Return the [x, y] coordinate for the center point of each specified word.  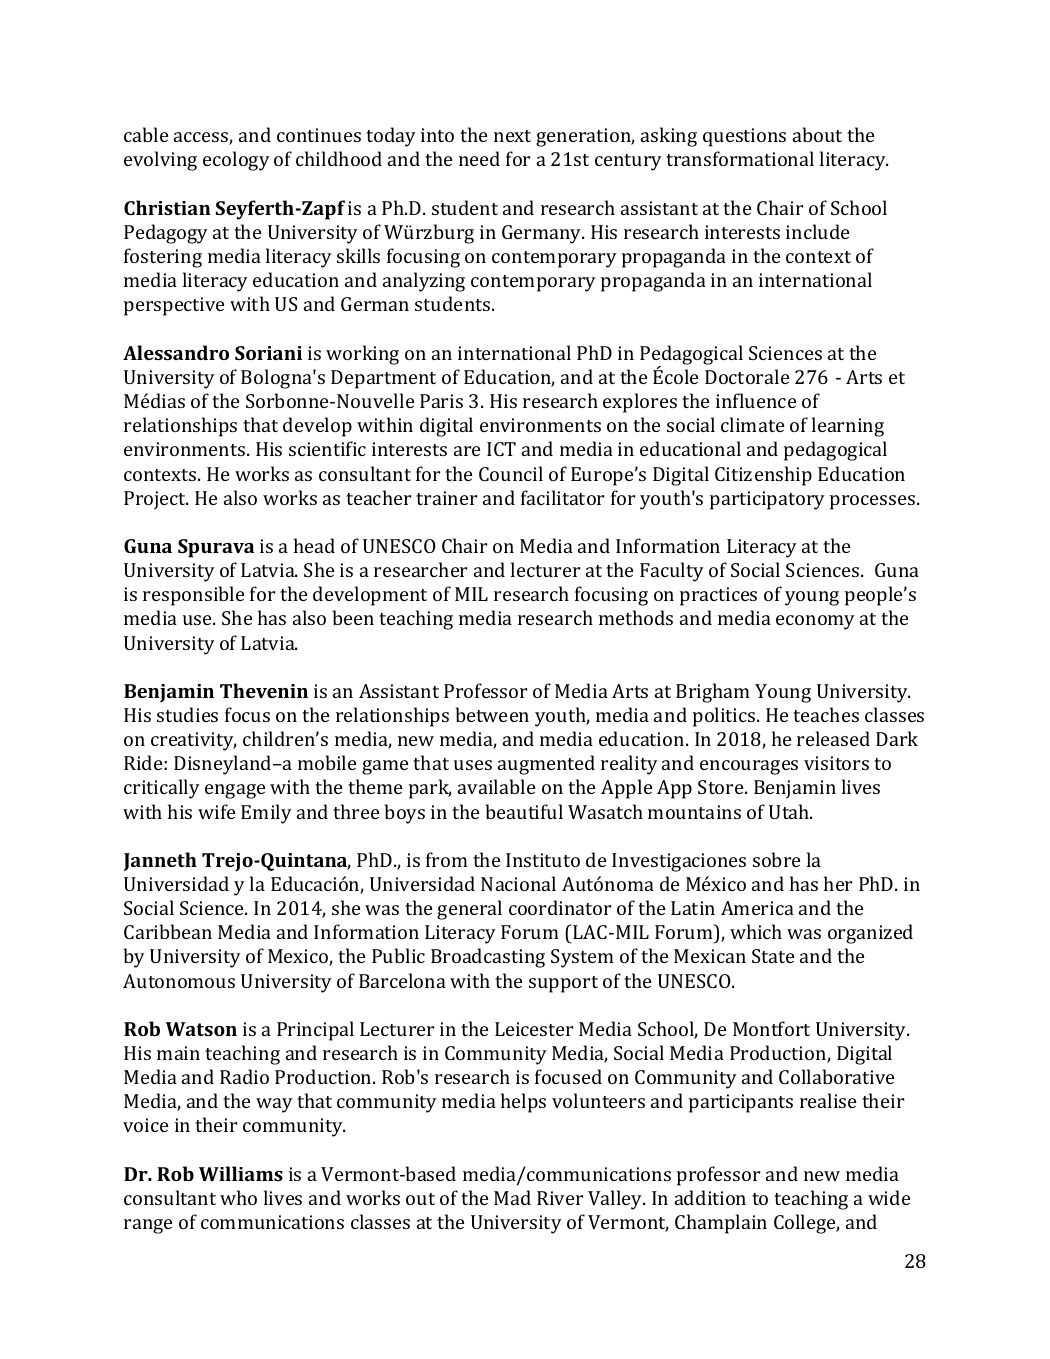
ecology [236, 161]
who [238, 1197]
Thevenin [264, 690]
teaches [826, 714]
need [479, 158]
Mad [512, 1197]
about [817, 134]
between [492, 714]
